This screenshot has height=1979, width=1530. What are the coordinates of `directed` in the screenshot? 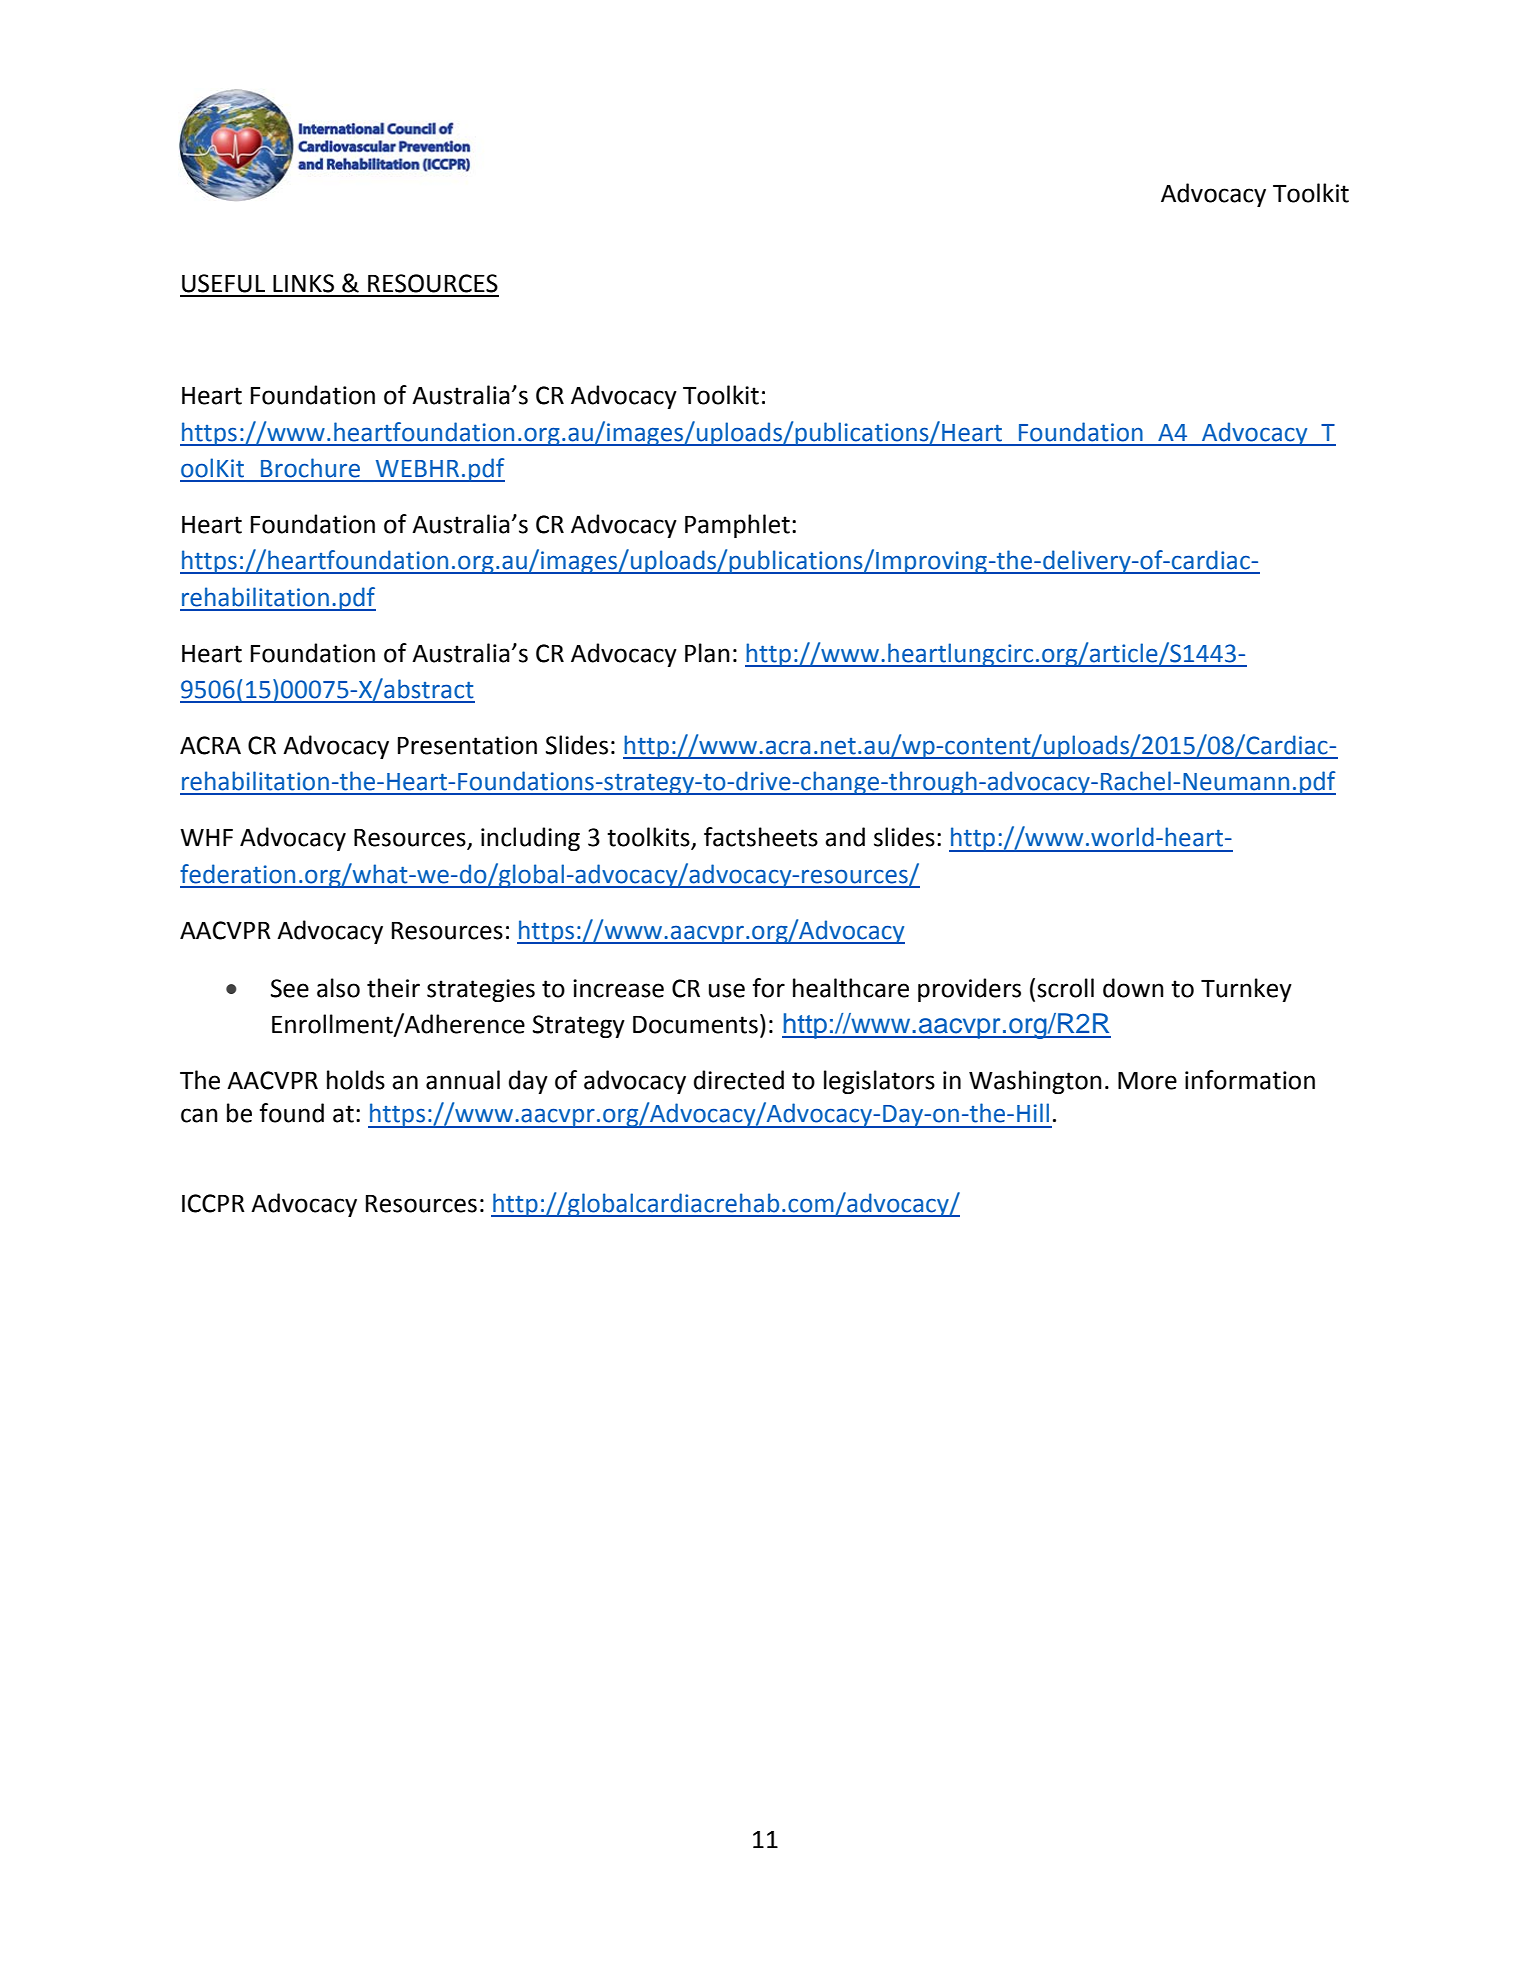 It's located at (739, 1080).
